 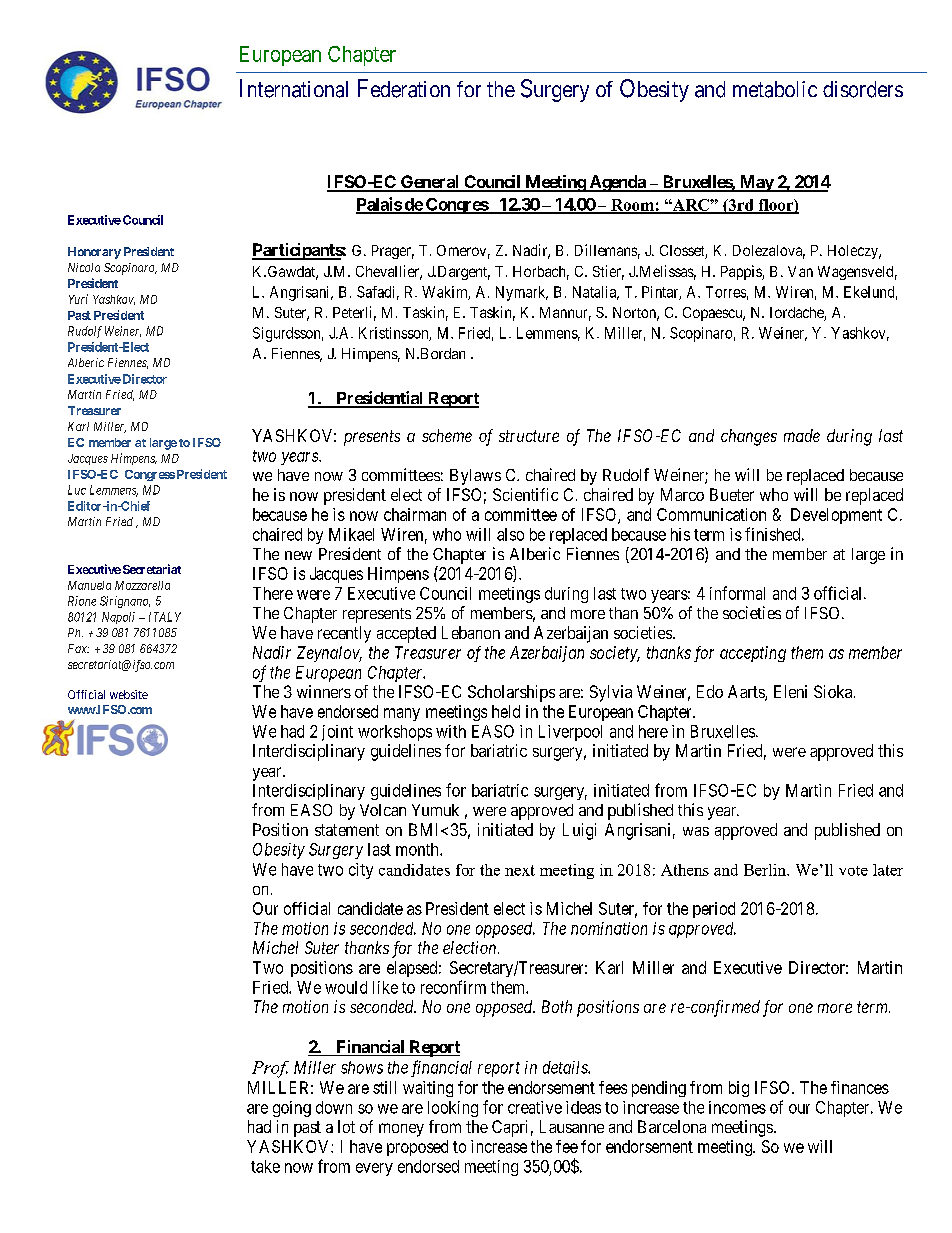 What do you see at coordinates (165, 617) in the document?
I see `ITALY` at bounding box center [165, 617].
